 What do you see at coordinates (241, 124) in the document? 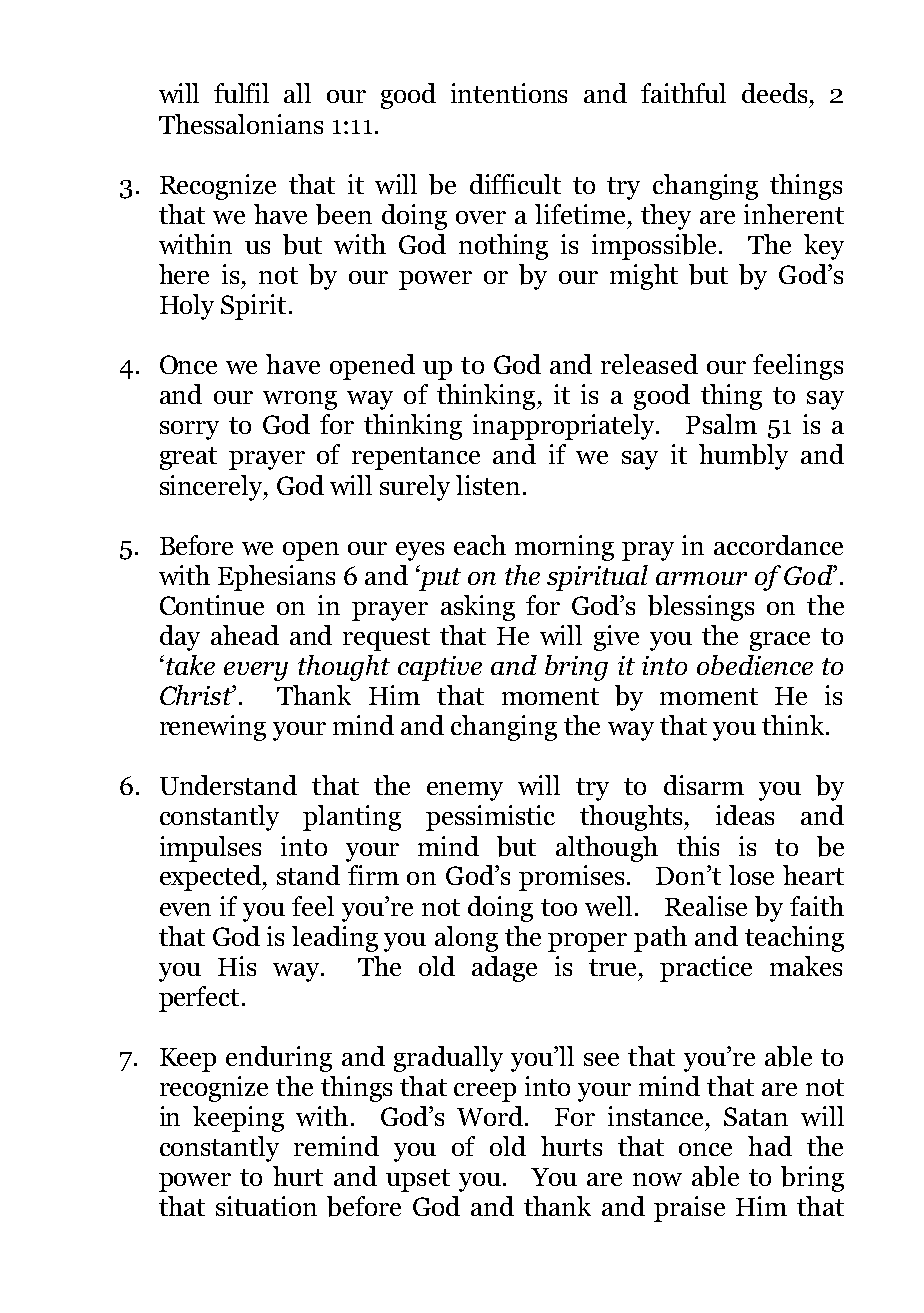
I see `Thessalonians` at bounding box center [241, 124].
